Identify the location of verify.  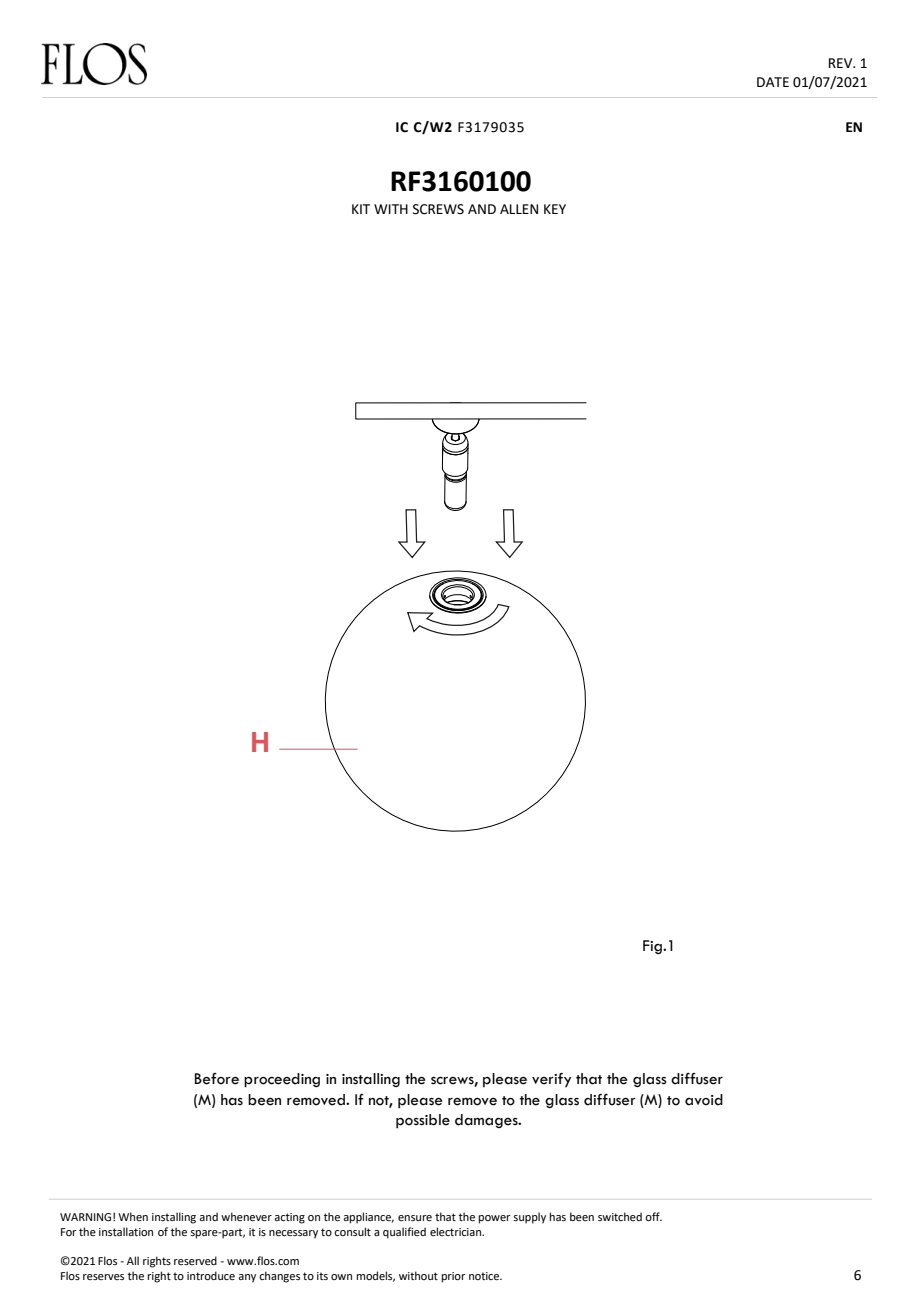
(551, 1080).
